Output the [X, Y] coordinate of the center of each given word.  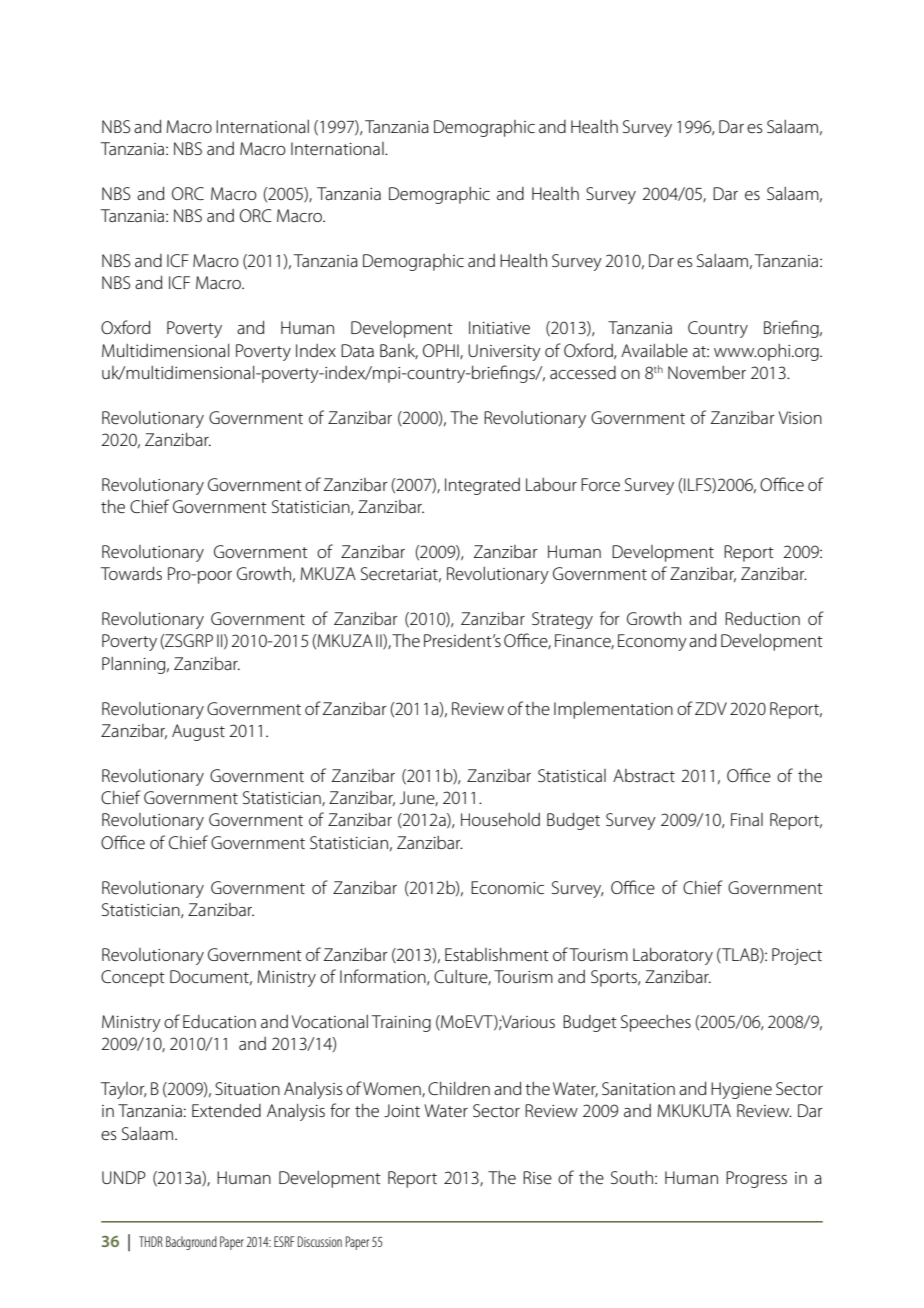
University [504, 352]
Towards [131, 573]
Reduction [762, 618]
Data [357, 350]
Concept [133, 978]
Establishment [497, 954]
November [707, 372]
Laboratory [673, 956]
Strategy [562, 620]
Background [191, 1243]
